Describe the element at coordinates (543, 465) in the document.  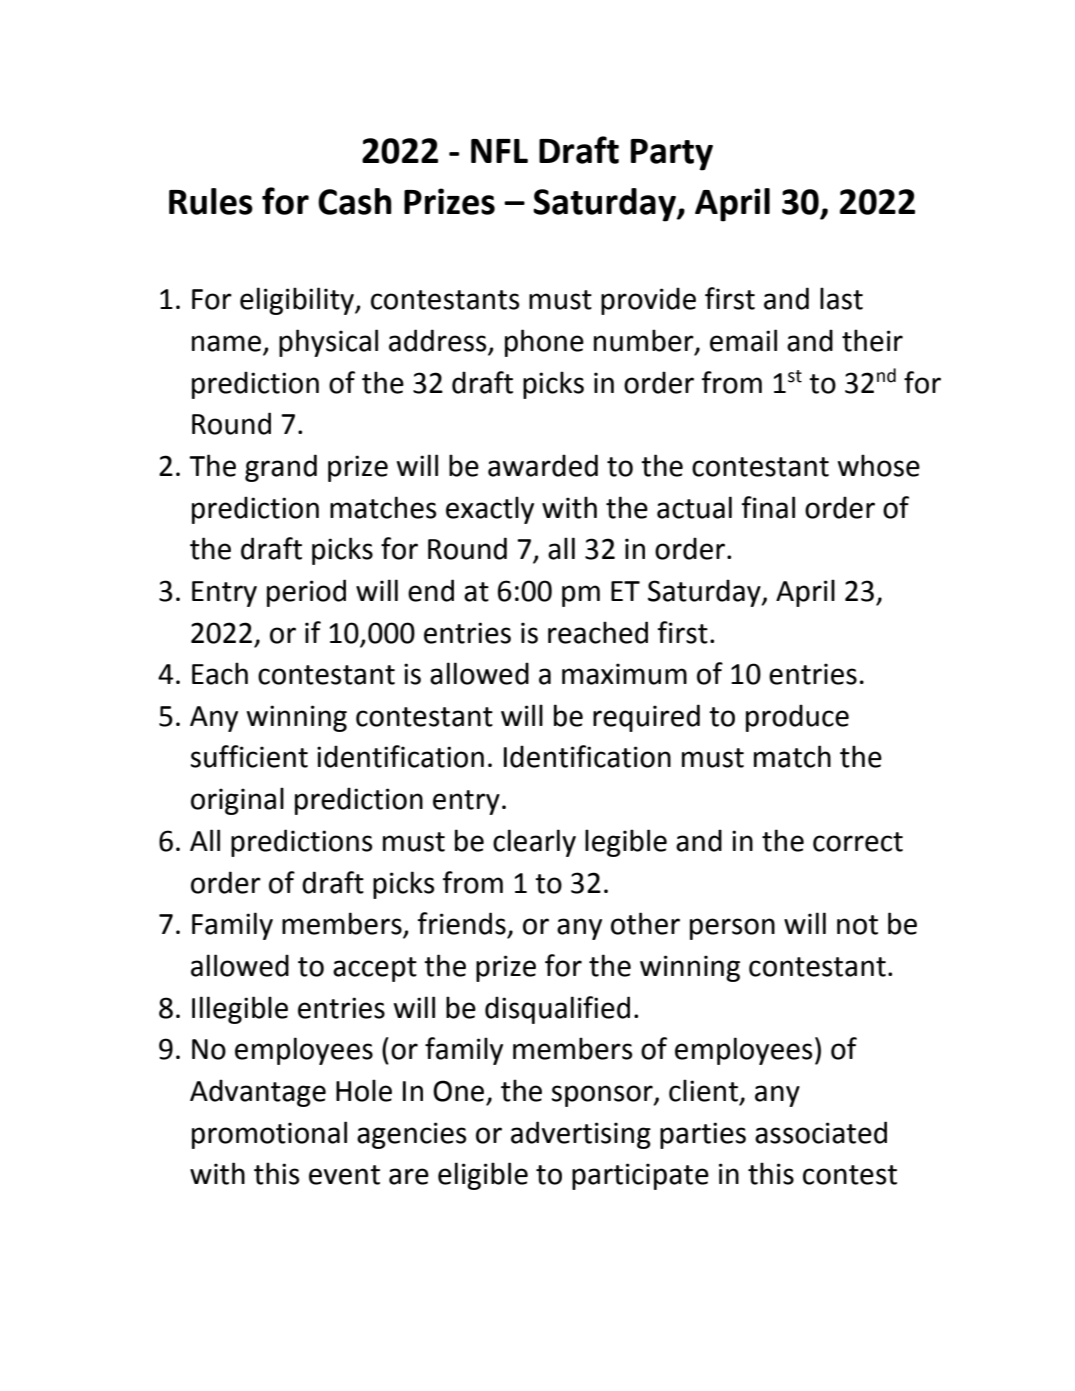
I see `awarded` at that location.
